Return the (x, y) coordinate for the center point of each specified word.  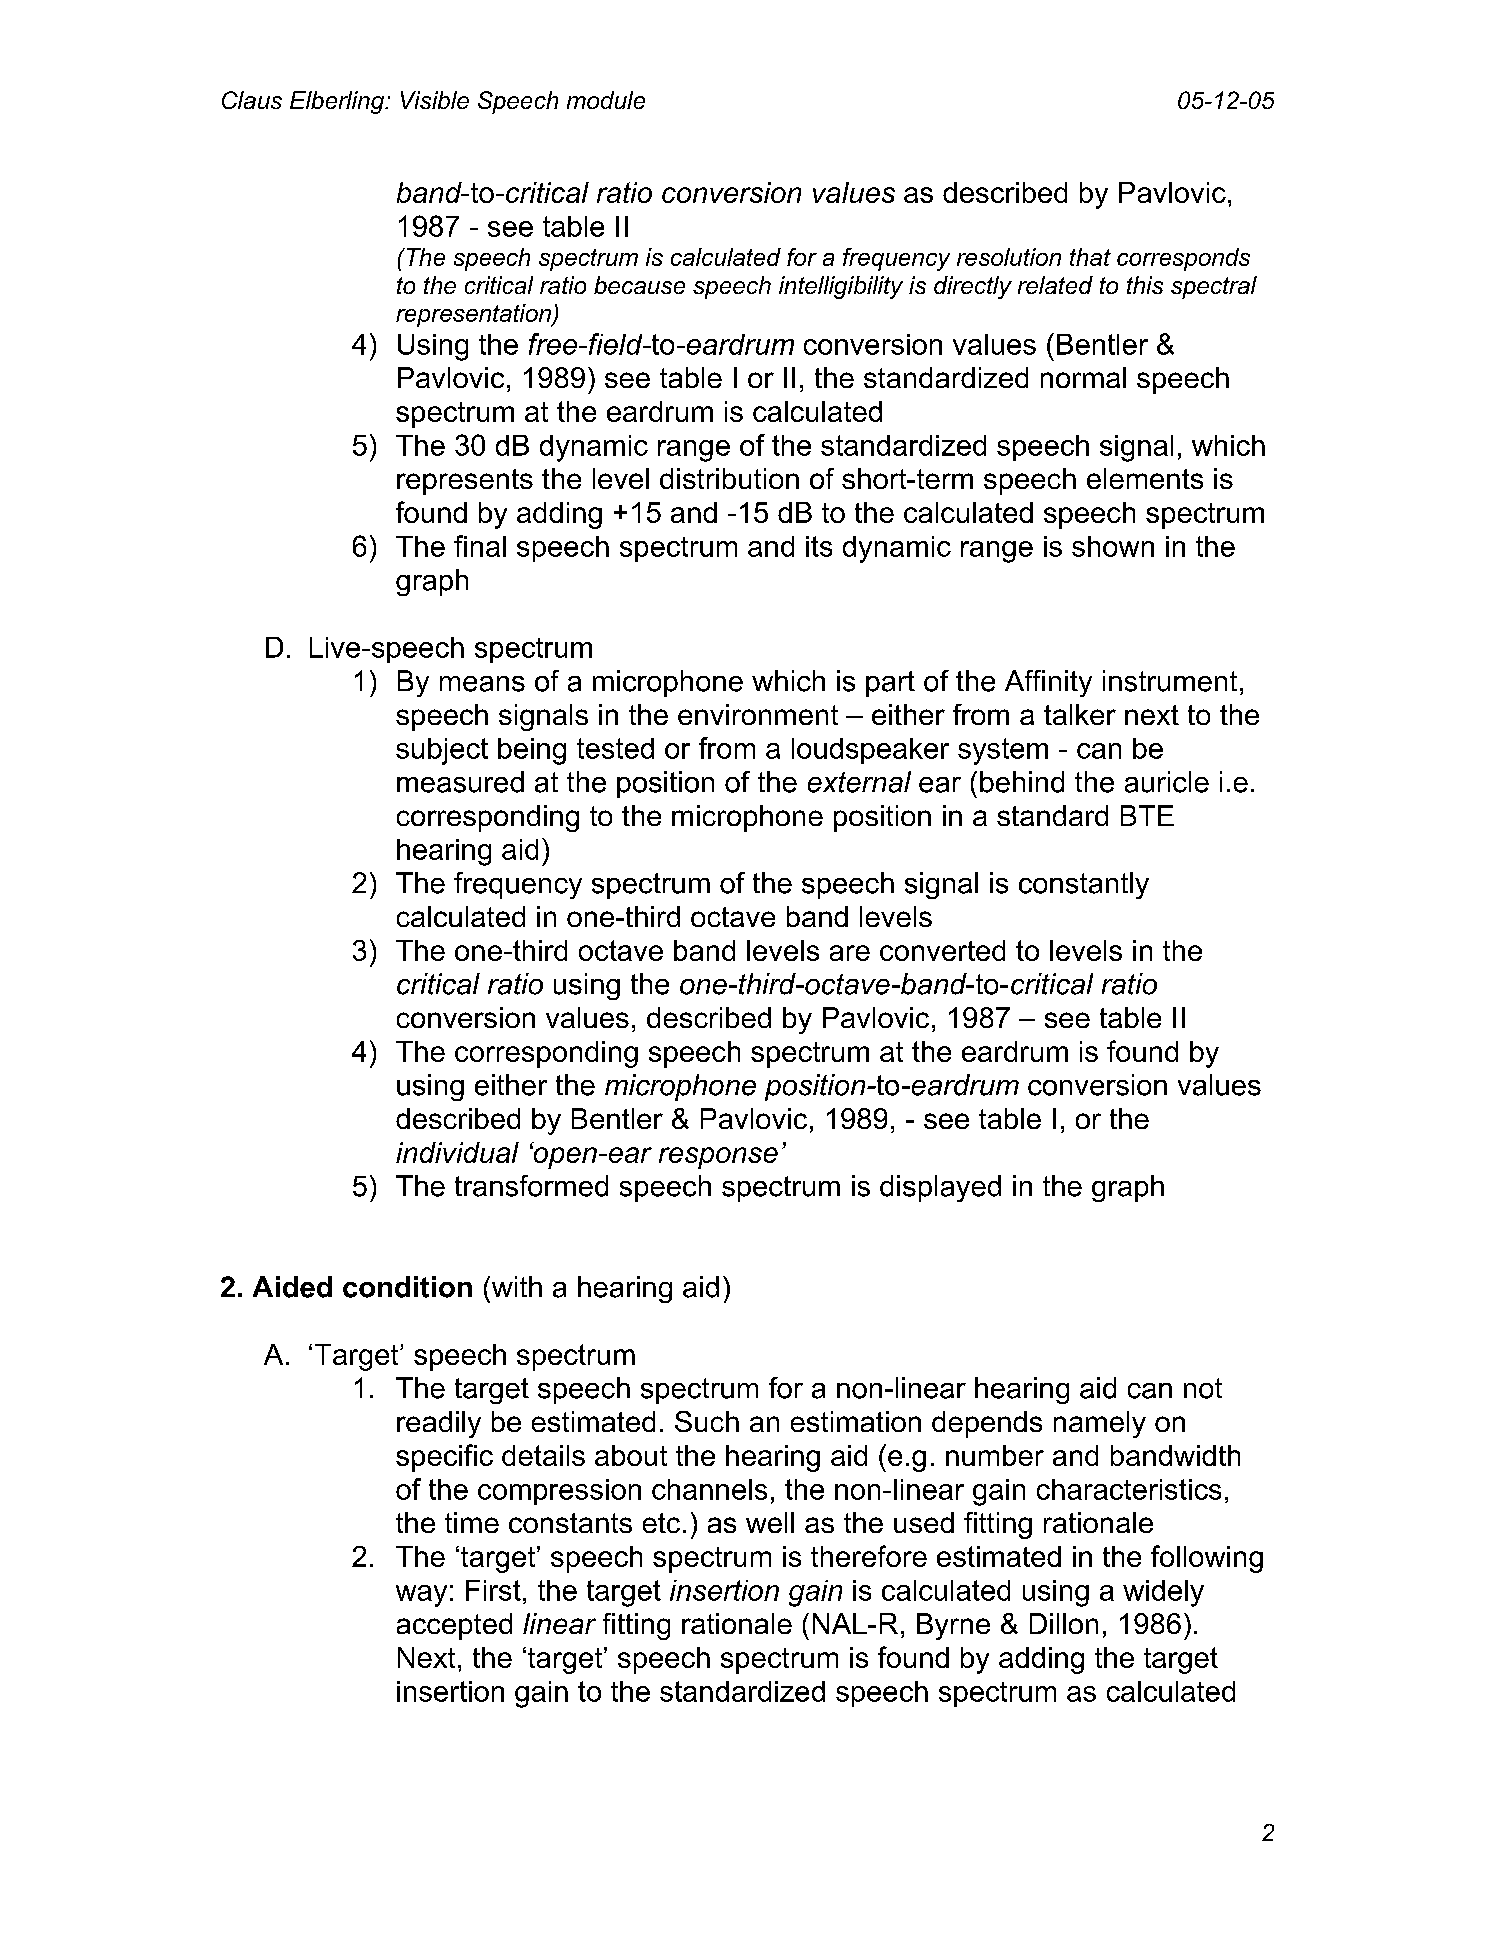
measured (460, 782)
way (421, 1596)
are (850, 953)
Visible (435, 100)
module (606, 100)
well (770, 1522)
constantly (1084, 885)
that (1090, 257)
